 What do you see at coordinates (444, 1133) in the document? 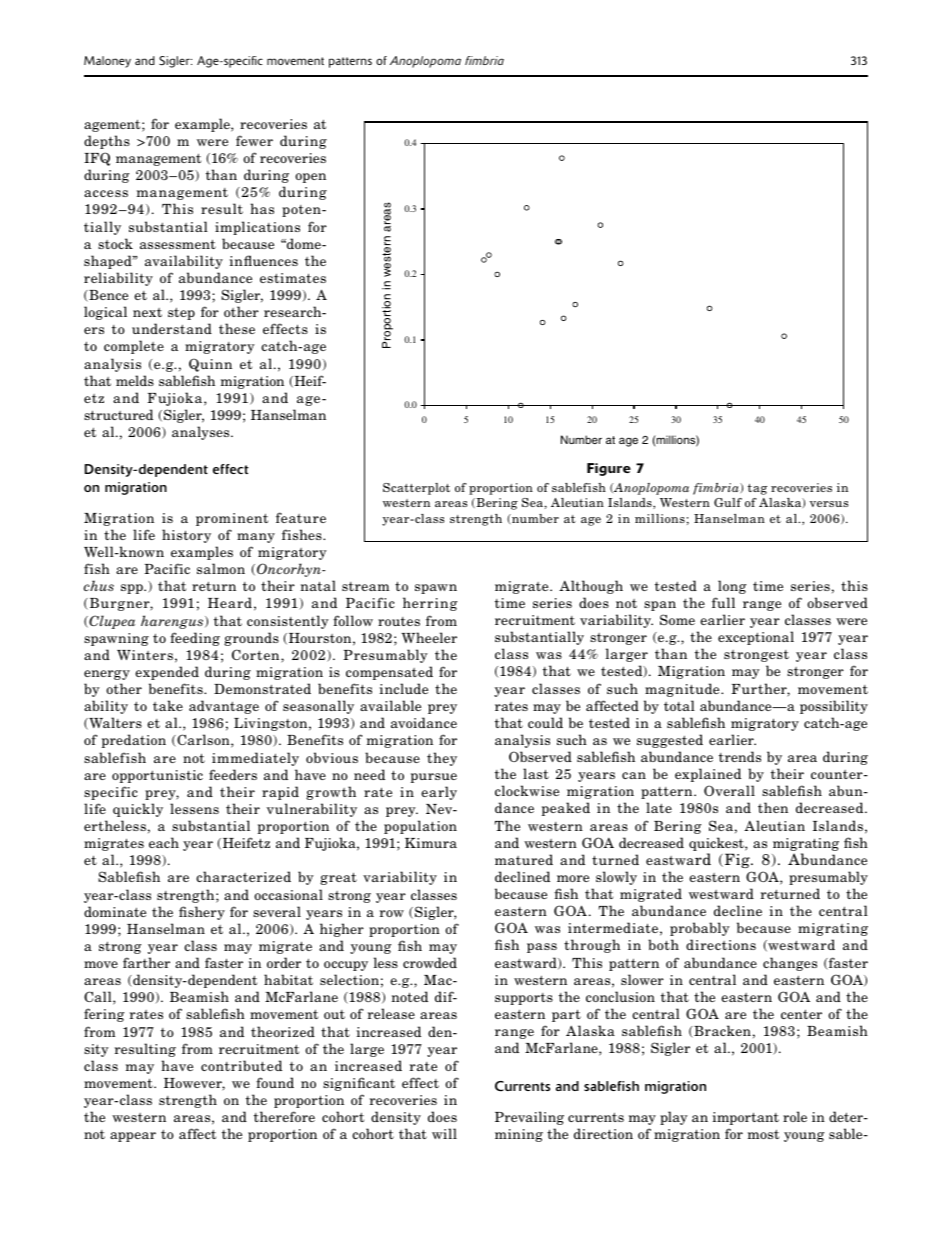
I see `will` at bounding box center [444, 1133].
